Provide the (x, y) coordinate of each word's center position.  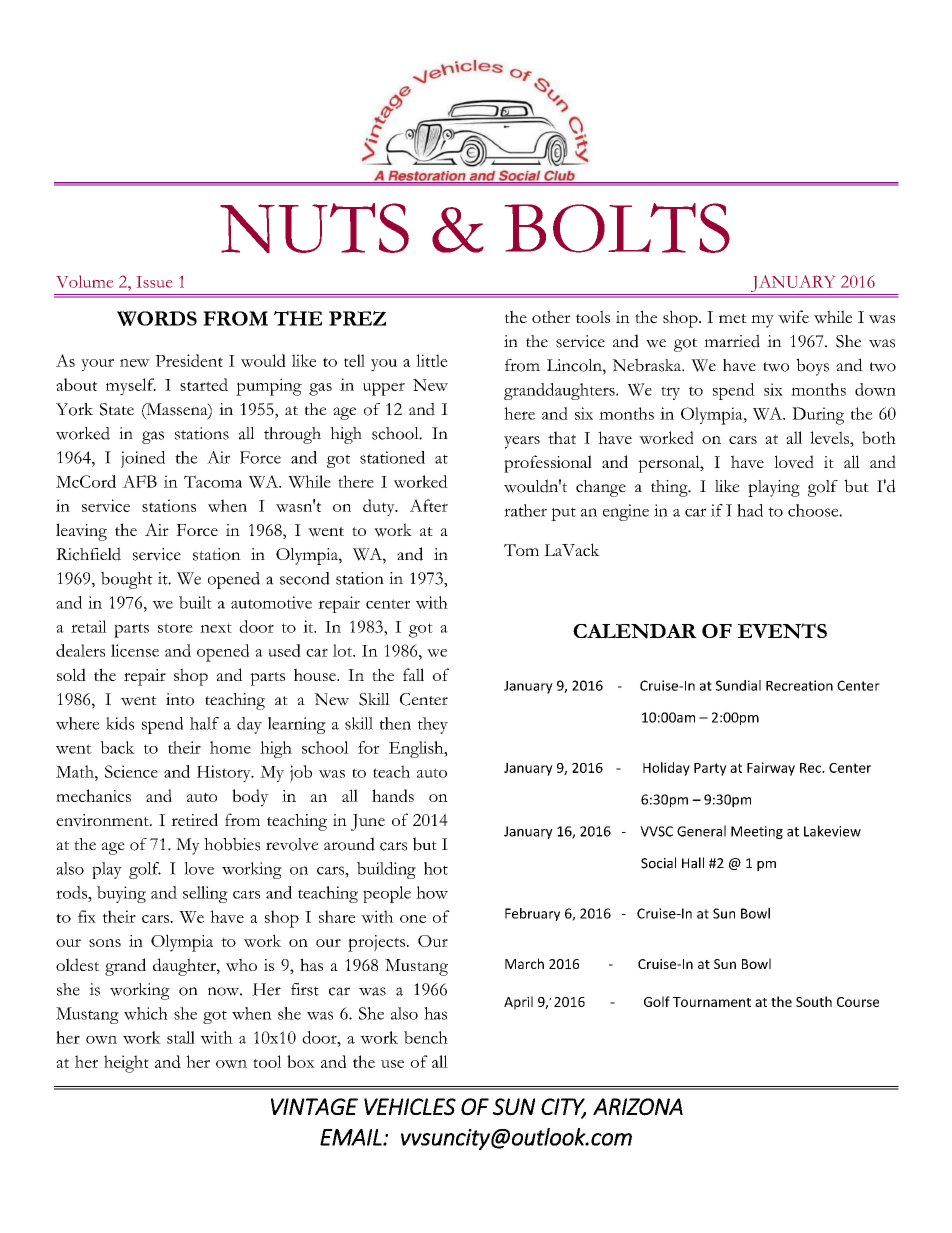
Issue (154, 282)
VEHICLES (410, 1107)
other (551, 316)
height (126, 1064)
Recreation (799, 685)
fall (413, 674)
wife (793, 317)
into (180, 699)
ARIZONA (638, 1107)
